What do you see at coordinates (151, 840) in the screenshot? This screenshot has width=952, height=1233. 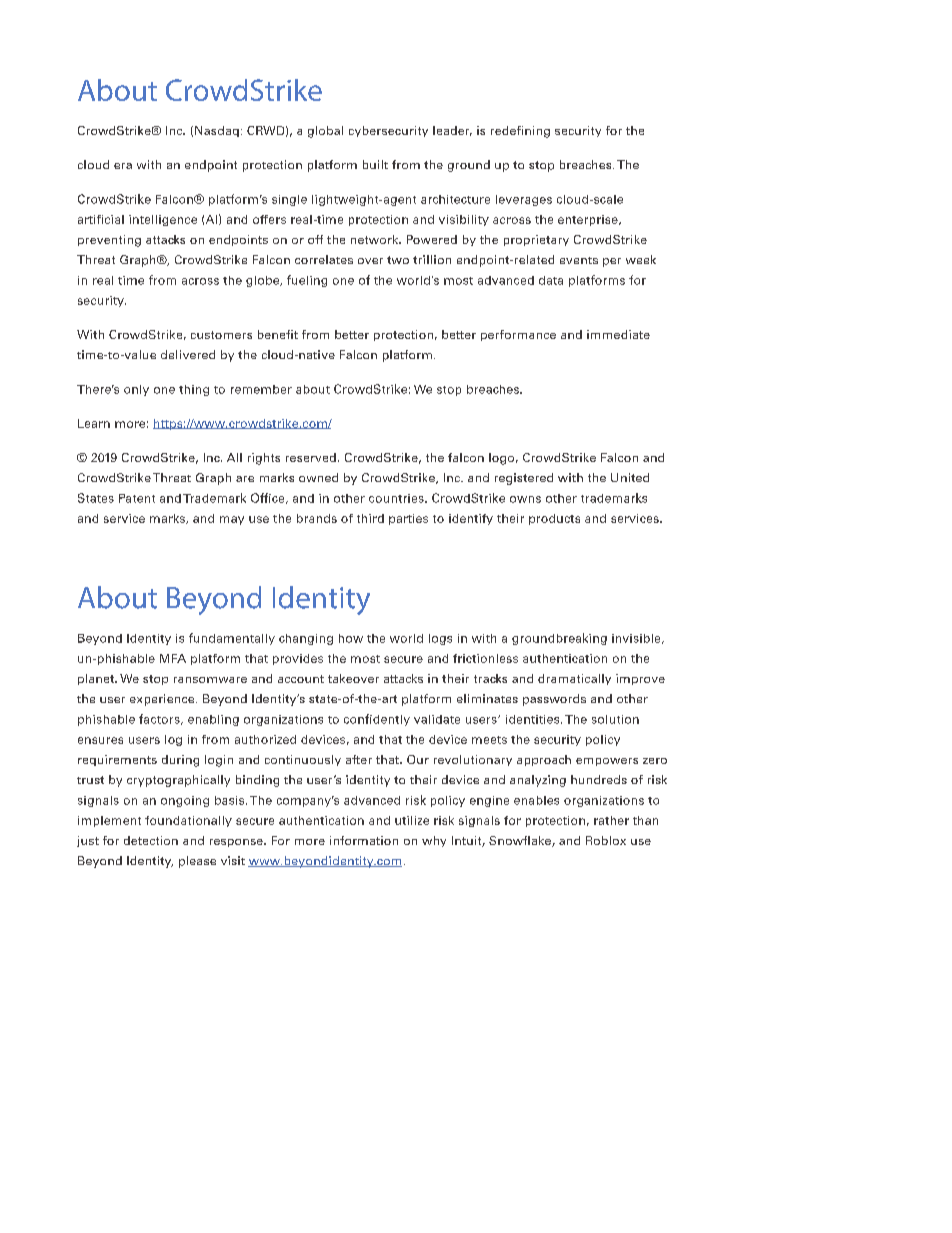 I see `detection` at bounding box center [151, 840].
